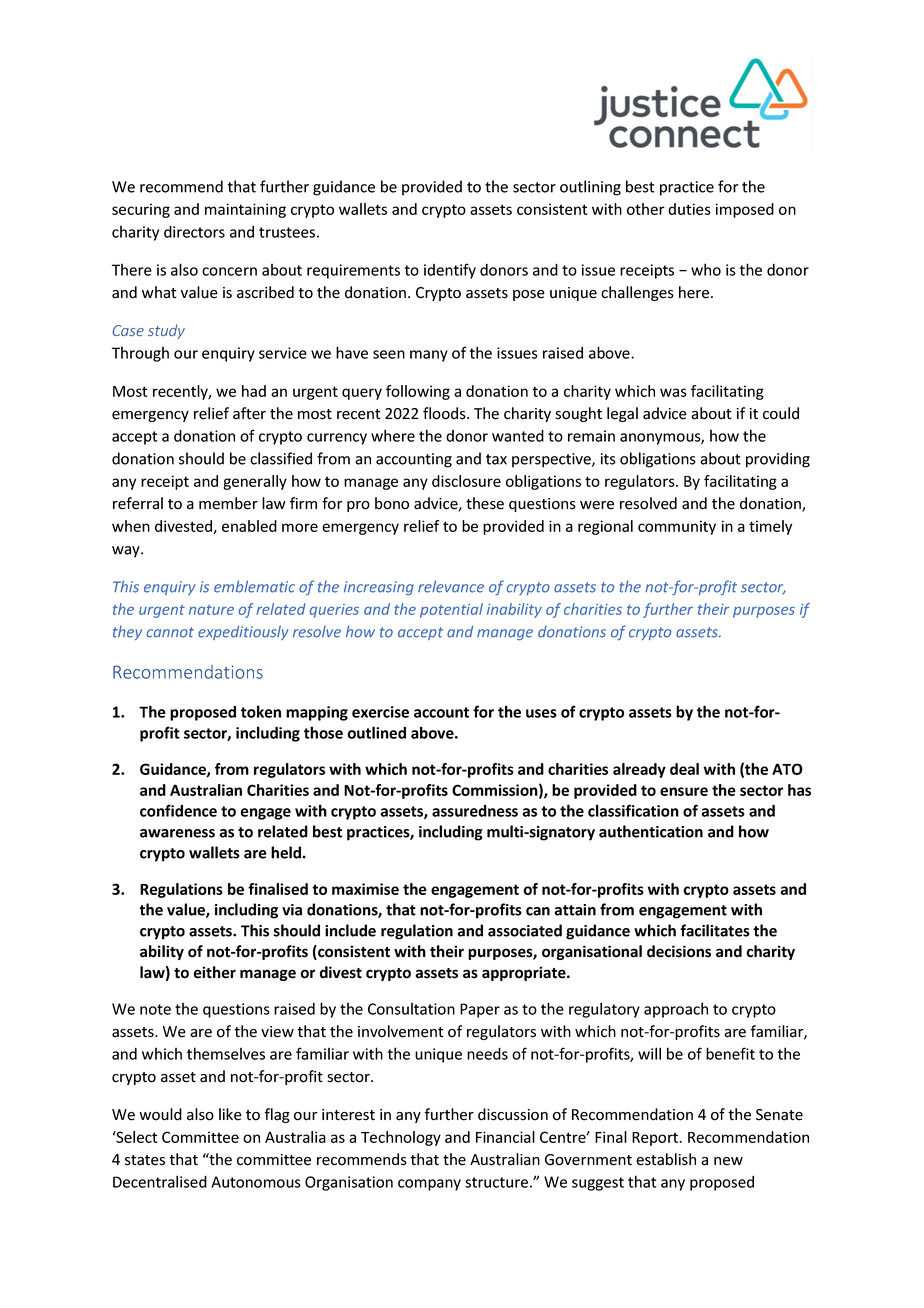  What do you see at coordinates (228, 503) in the screenshot?
I see `member` at bounding box center [228, 503].
